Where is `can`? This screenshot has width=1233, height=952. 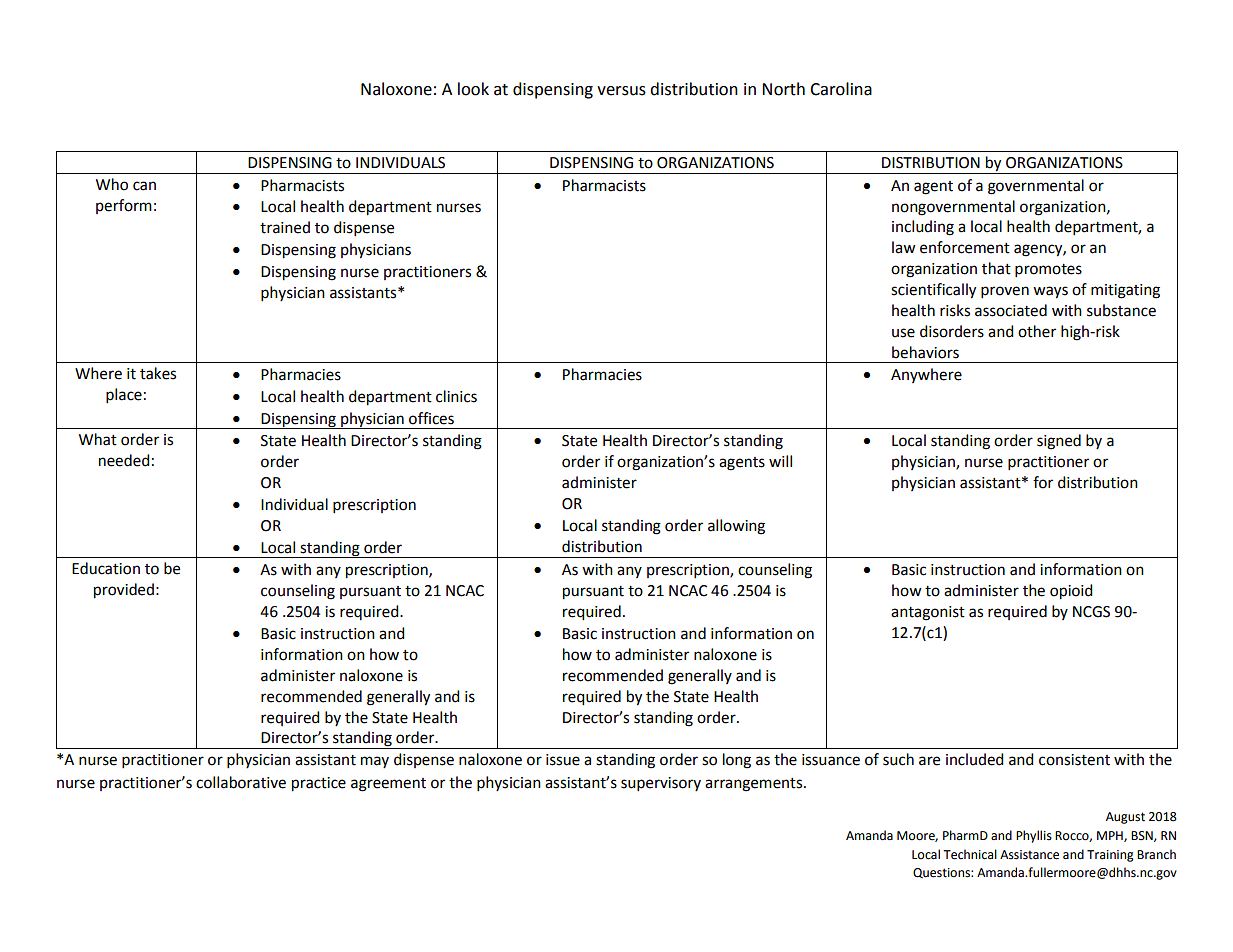 can is located at coordinates (144, 186).
